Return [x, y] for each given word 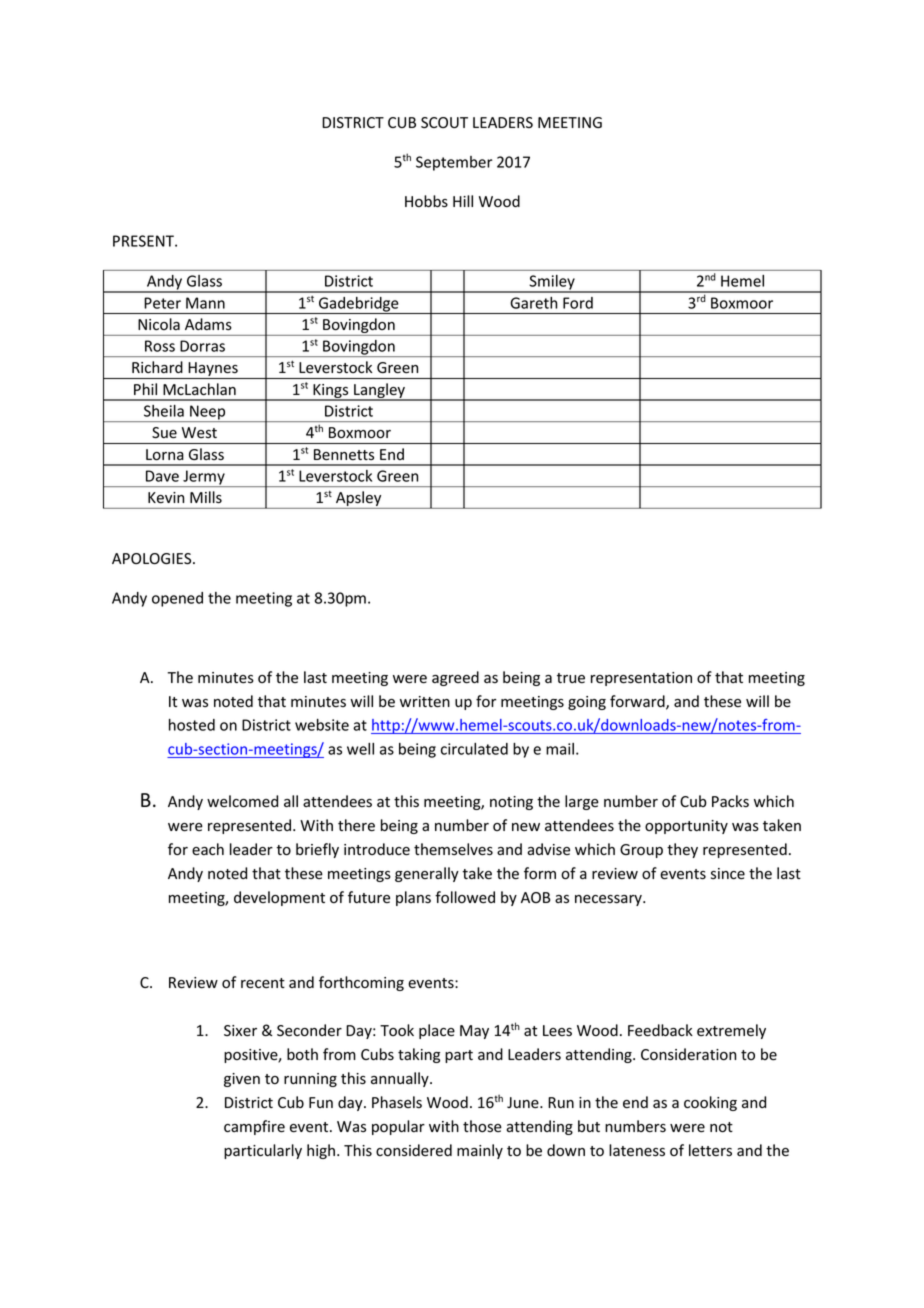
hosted [192, 725]
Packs [730, 801]
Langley [379, 392]
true [571, 678]
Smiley [552, 283]
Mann [205, 303]
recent [263, 983]
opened [177, 599]
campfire [254, 1127]
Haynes [213, 370]
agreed [455, 678]
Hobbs [426, 201]
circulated [474, 749]
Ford [578, 303]
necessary [609, 900]
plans [413, 898]
